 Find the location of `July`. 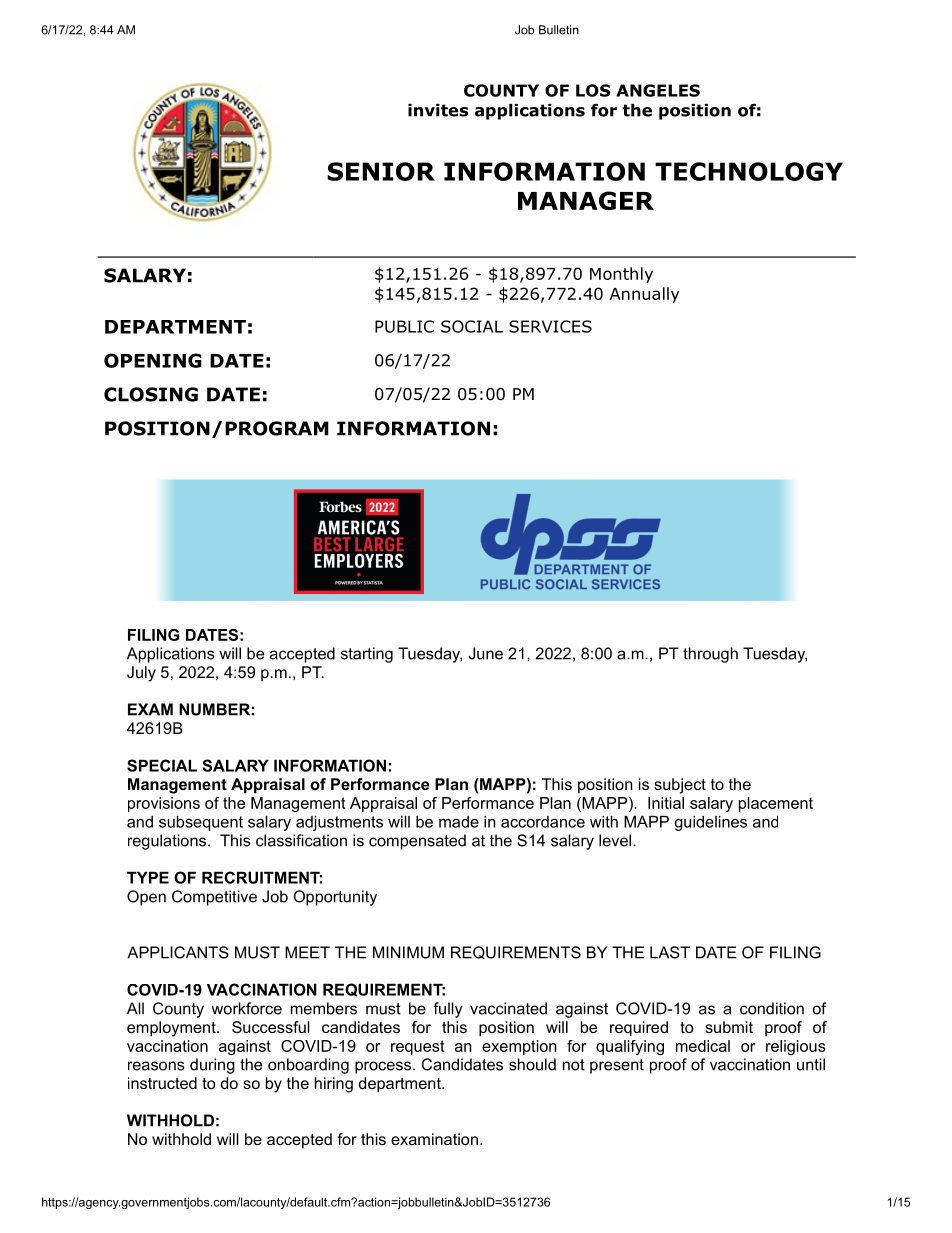

July is located at coordinates (141, 674).
